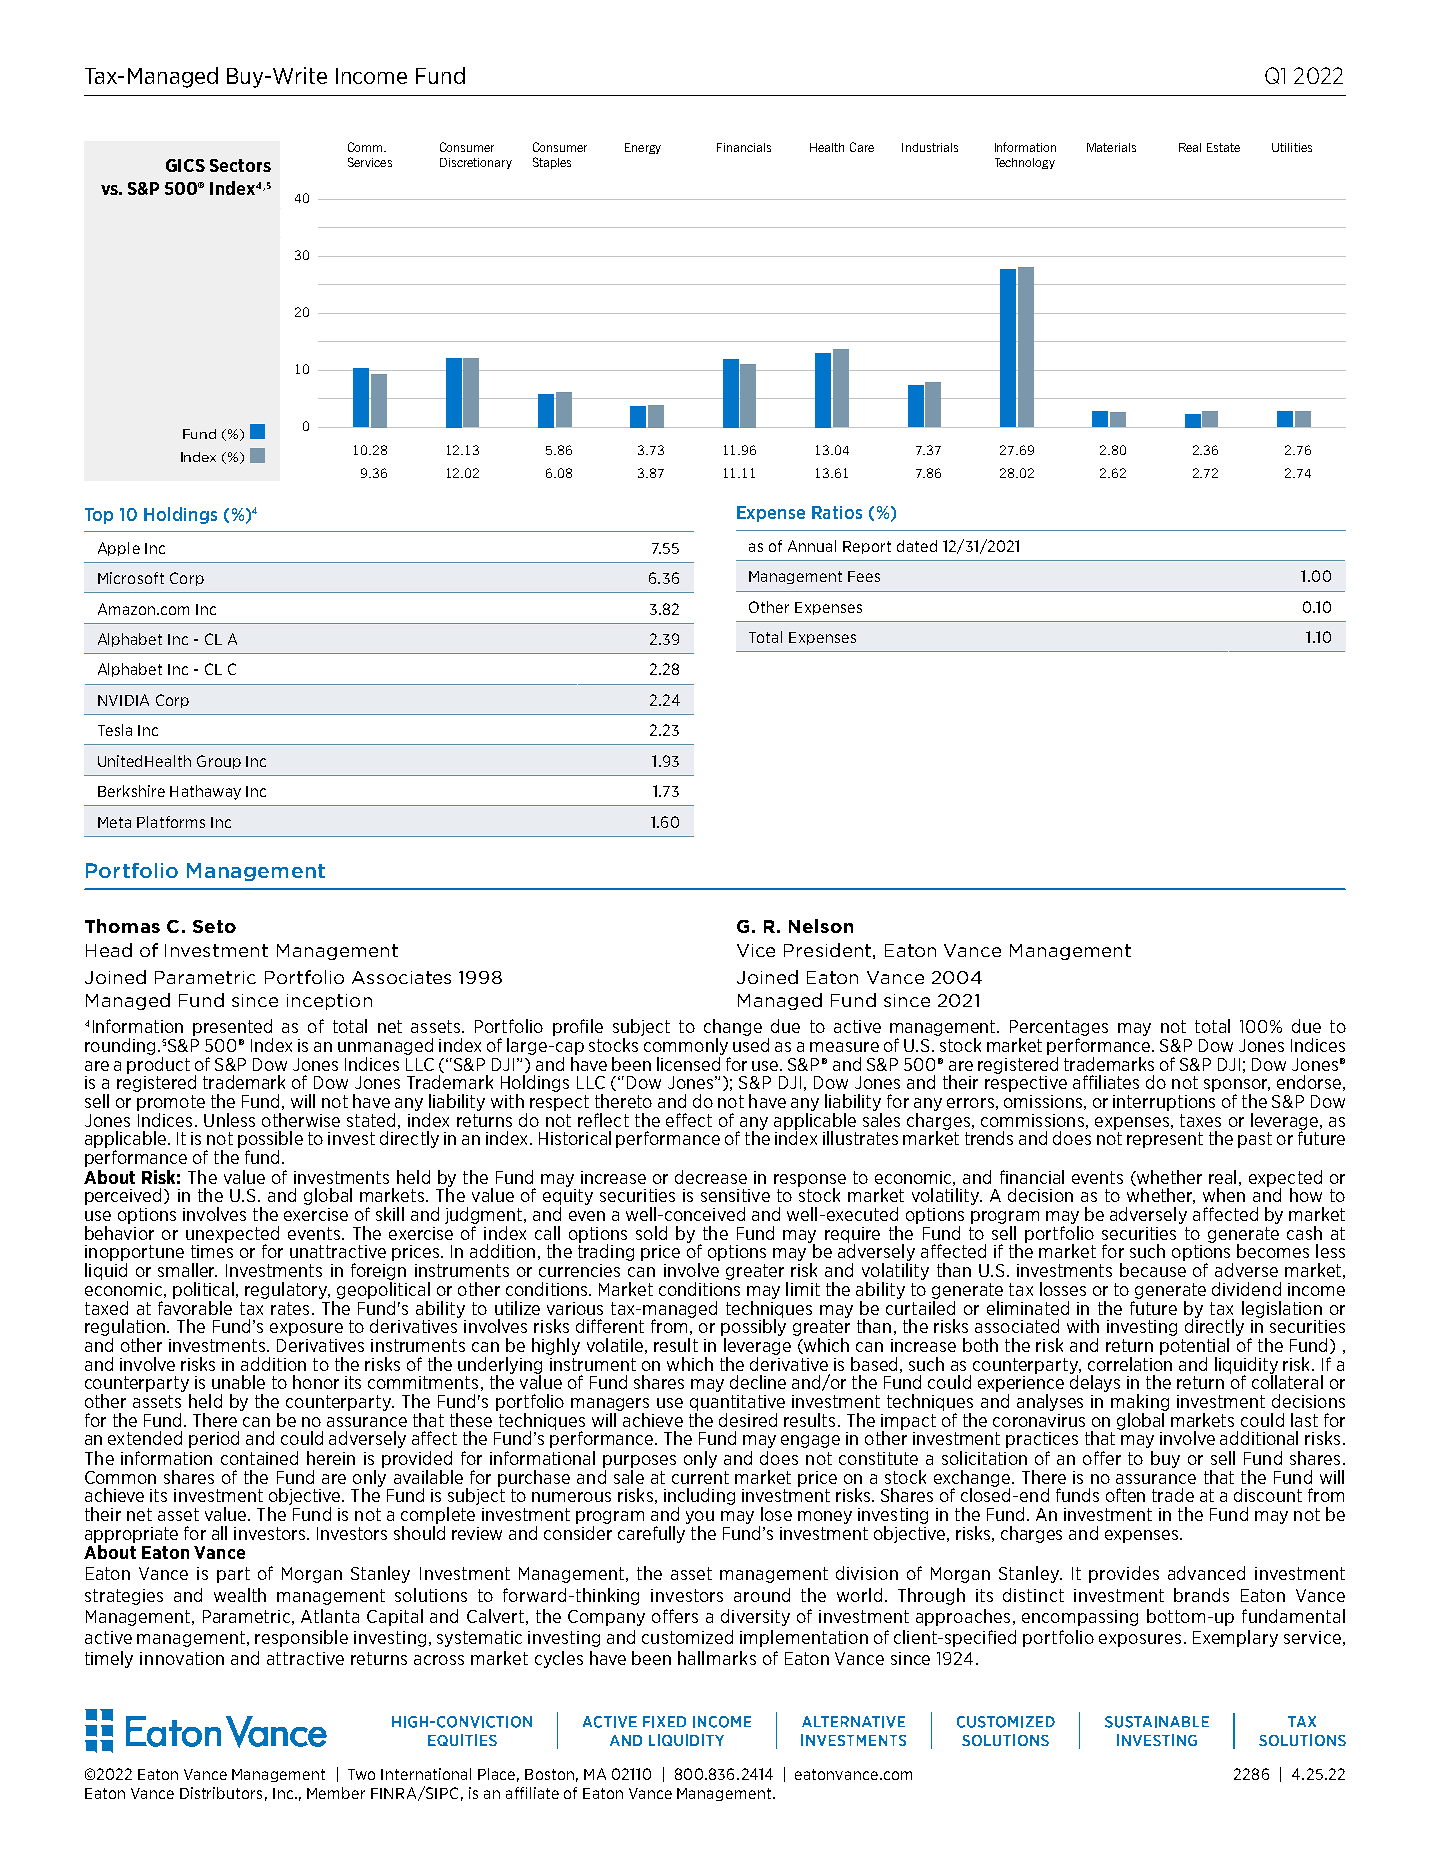  What do you see at coordinates (864, 576) in the image?
I see `Fees` at bounding box center [864, 576].
